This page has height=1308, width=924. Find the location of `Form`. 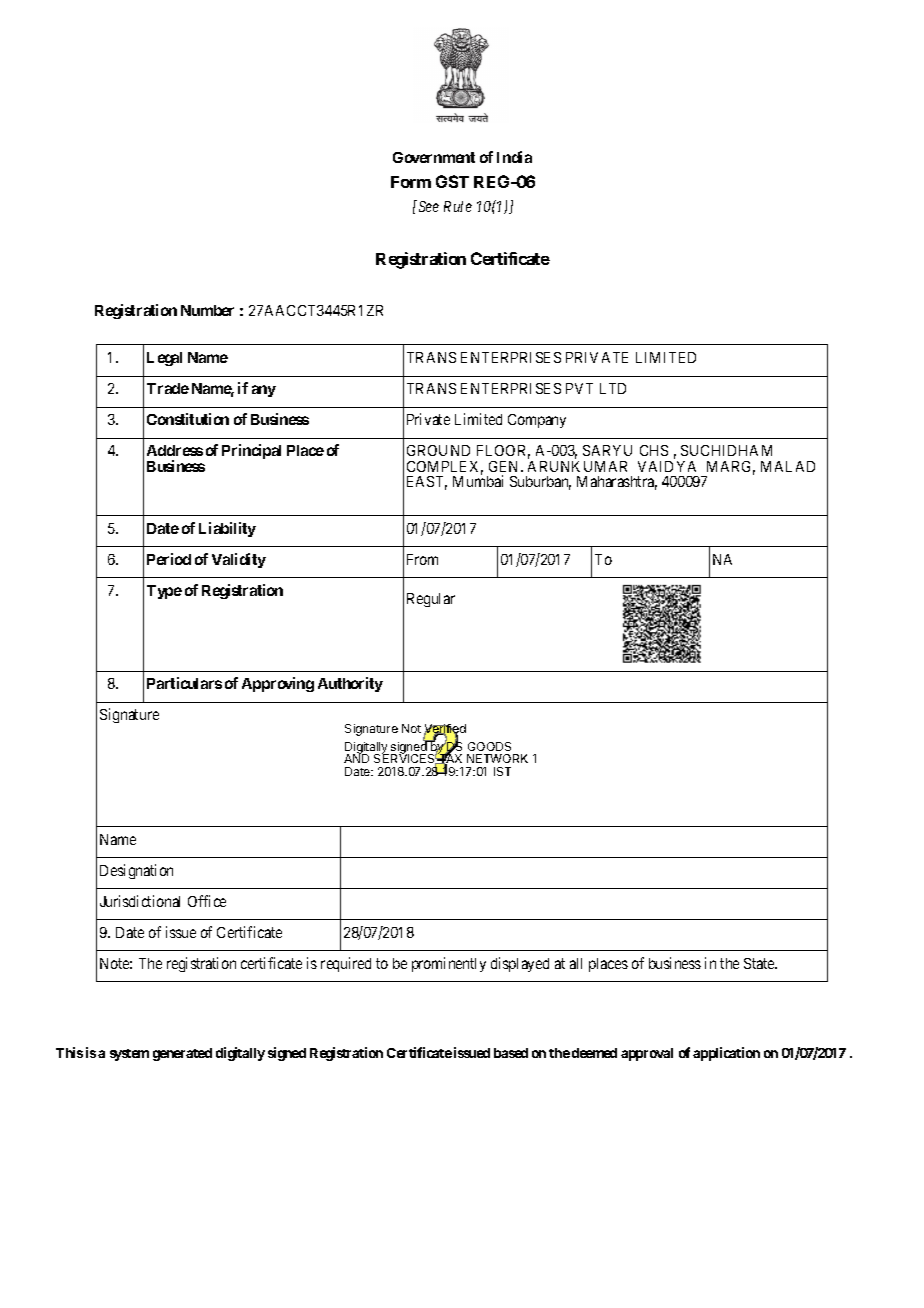

Form is located at coordinates (411, 182).
